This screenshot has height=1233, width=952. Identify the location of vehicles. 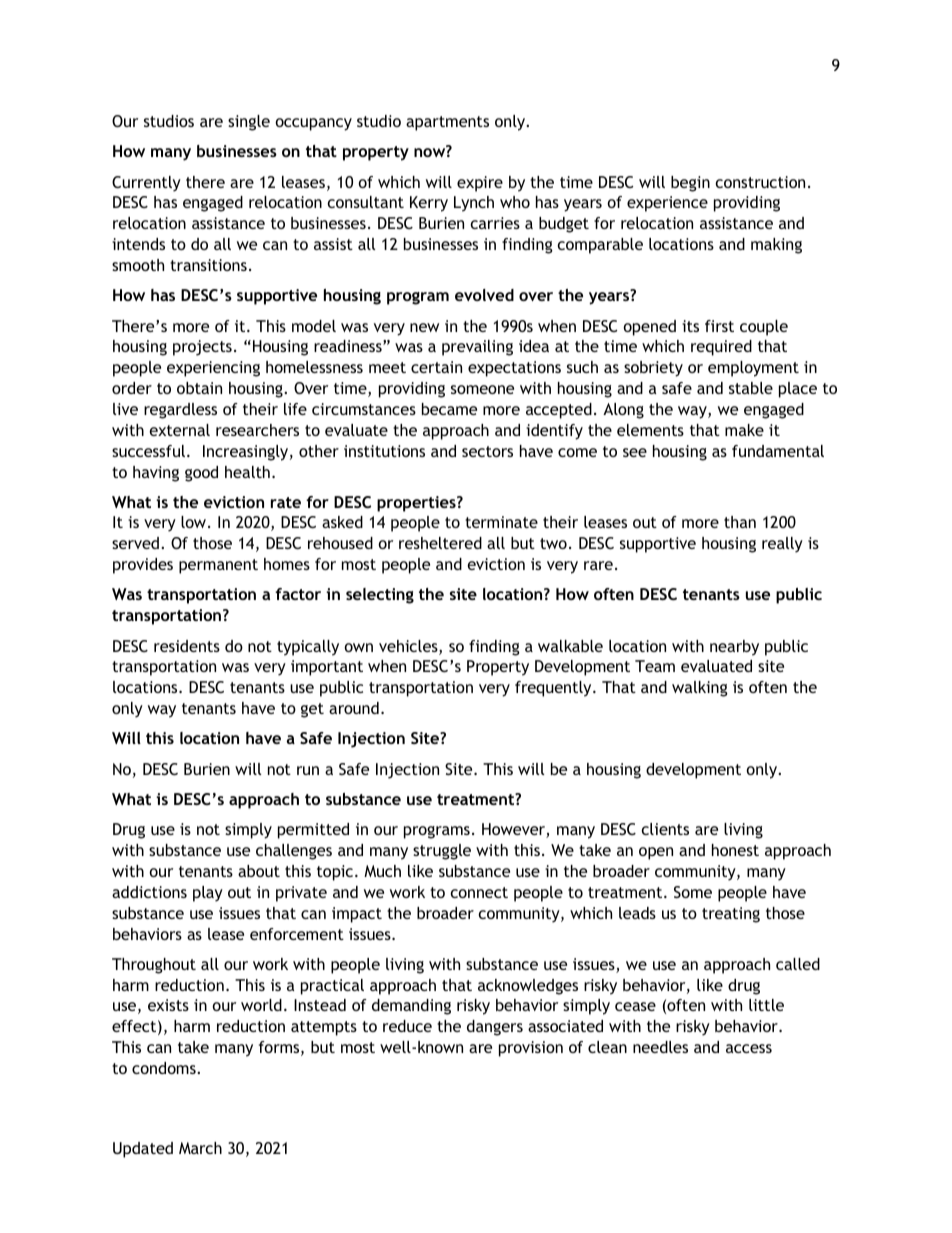
(409, 647).
